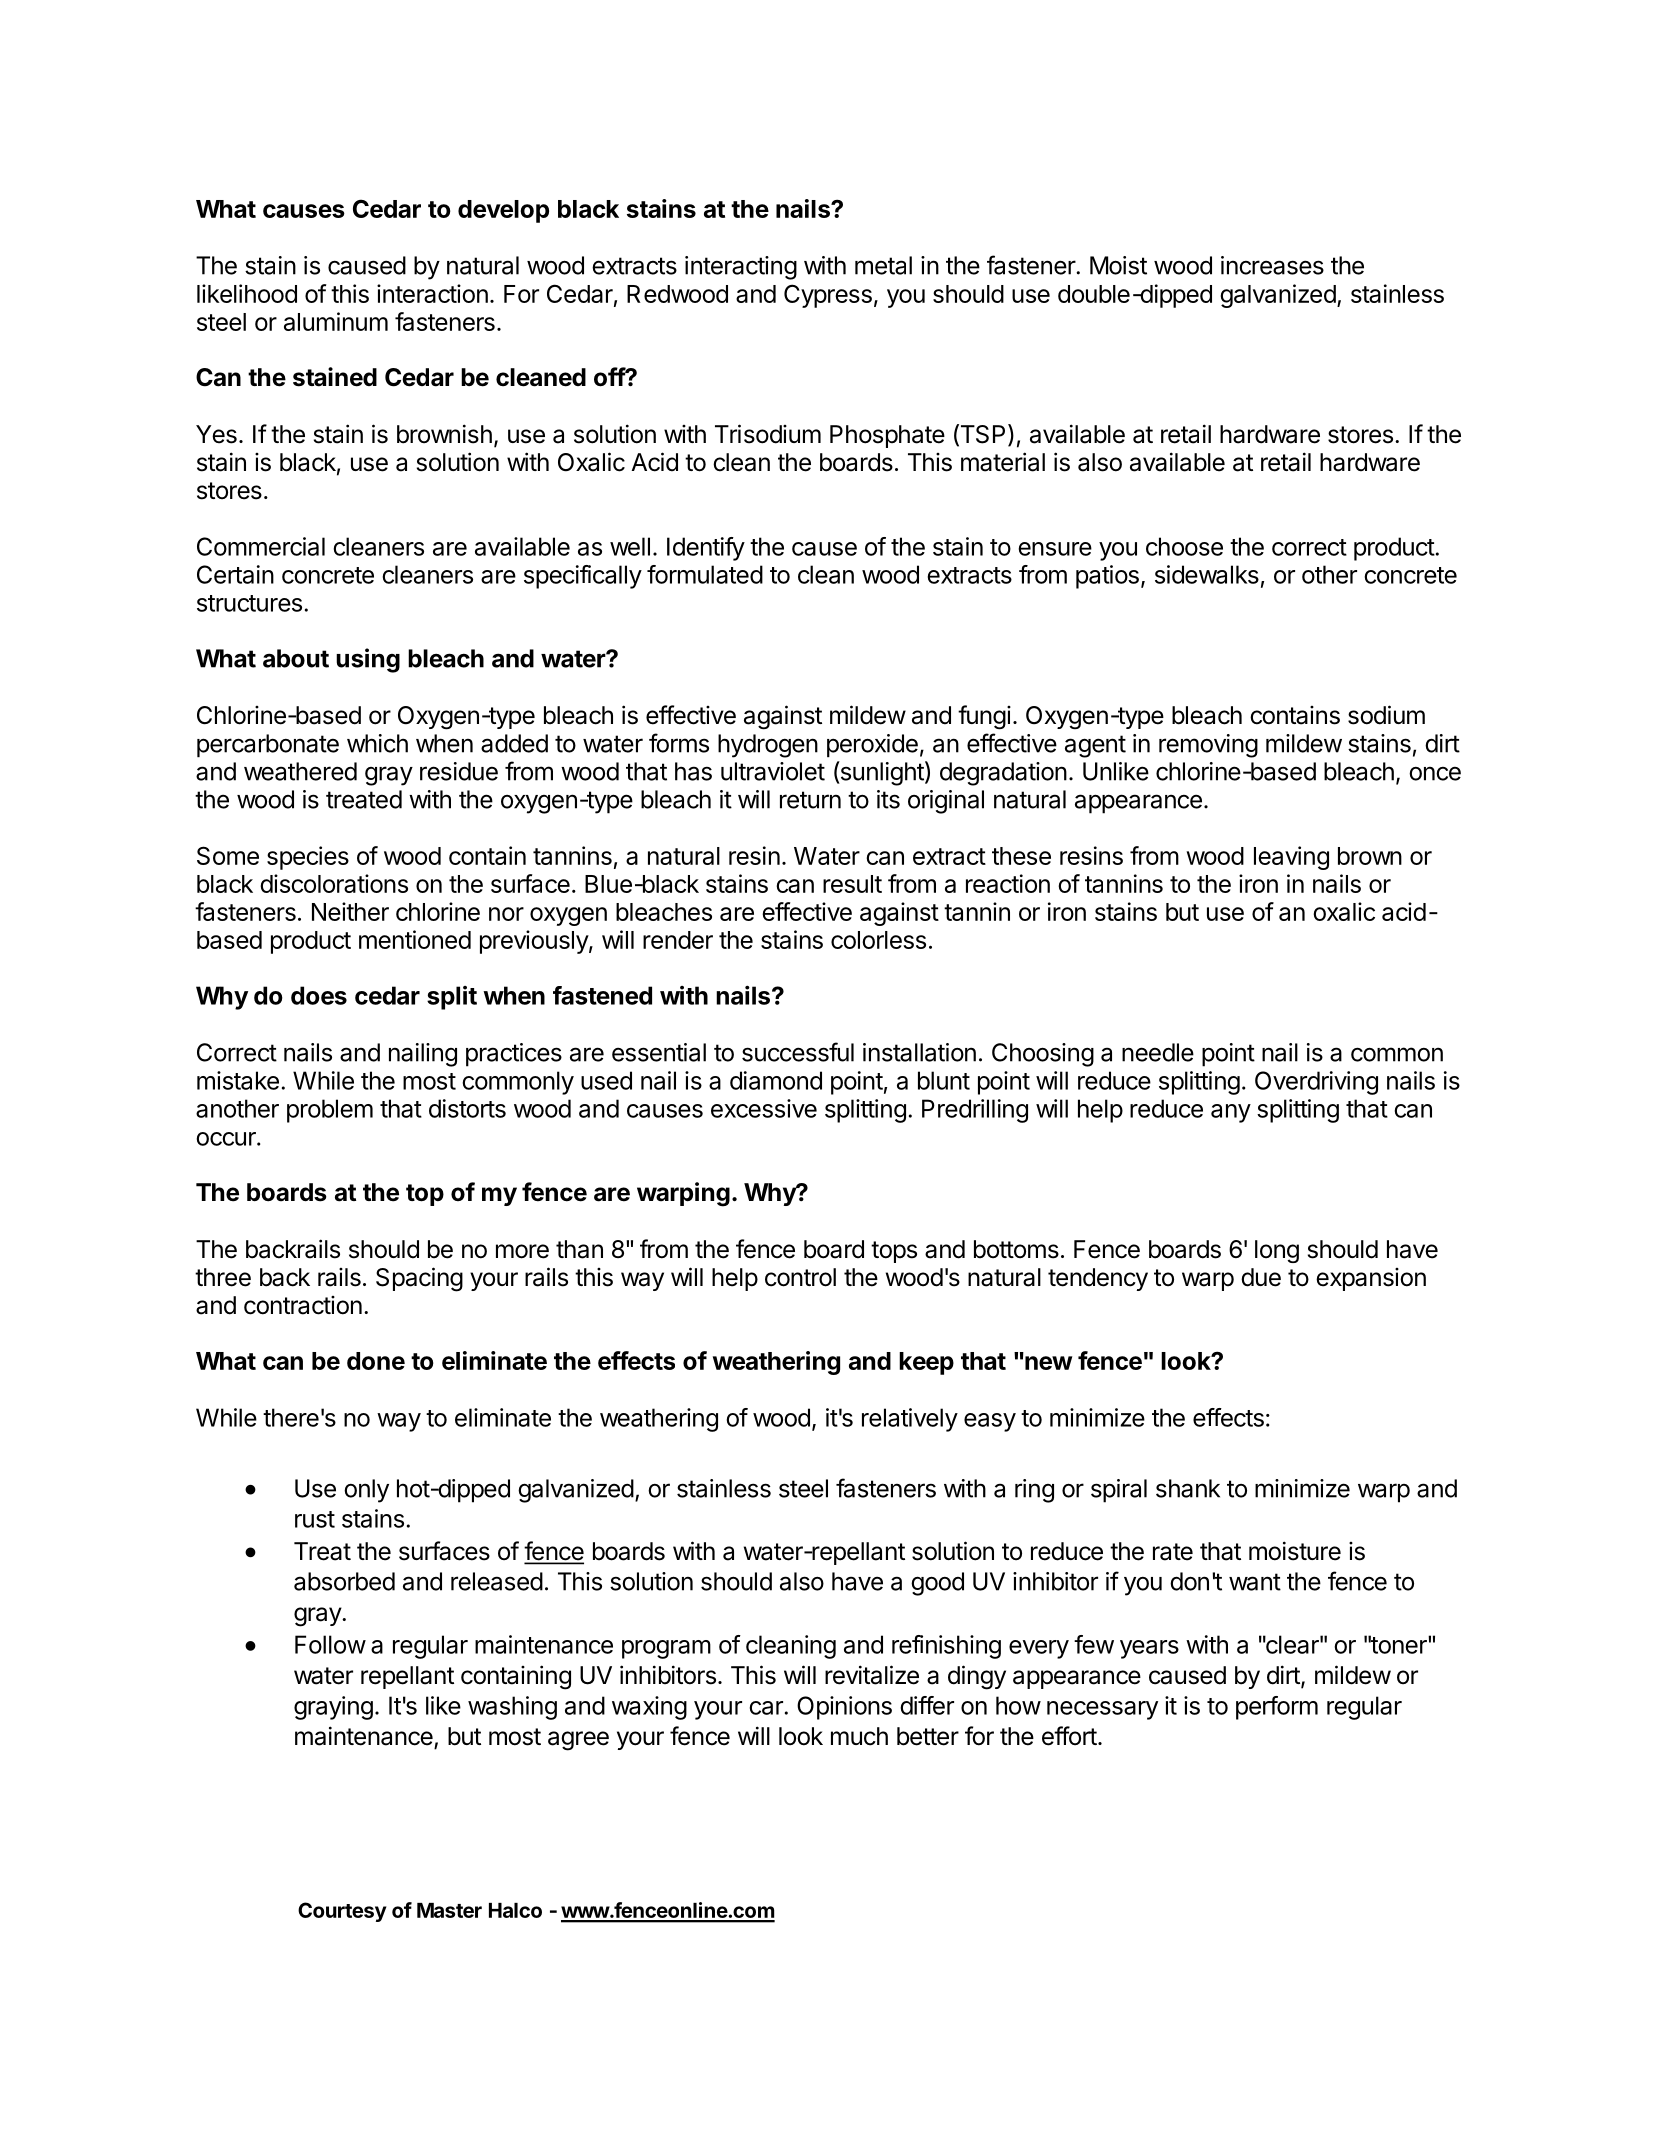  What do you see at coordinates (342, 1912) in the image?
I see `Courtesy` at bounding box center [342, 1912].
